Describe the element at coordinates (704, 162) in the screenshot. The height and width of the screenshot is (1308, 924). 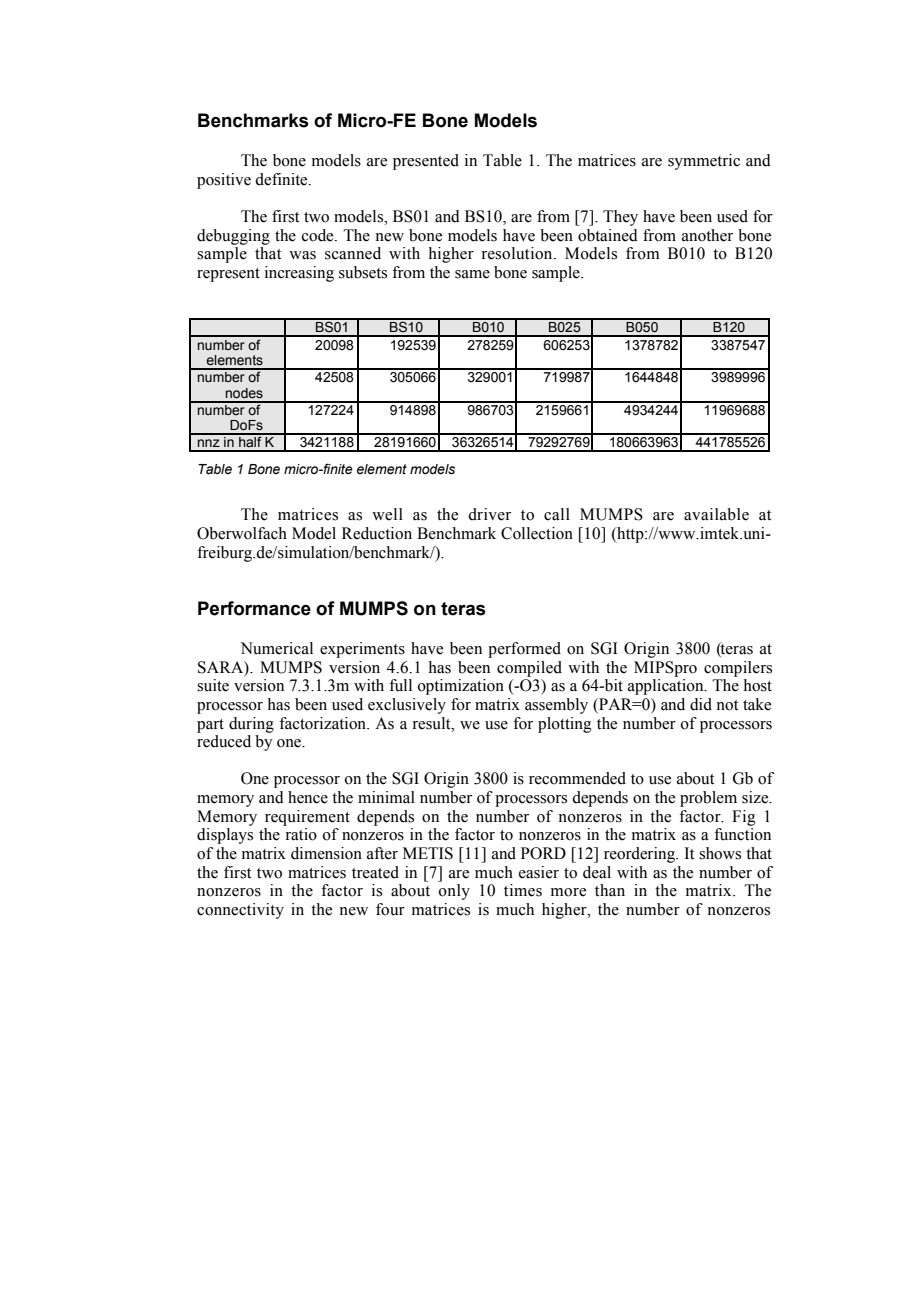
I see `symmetric` at that location.
